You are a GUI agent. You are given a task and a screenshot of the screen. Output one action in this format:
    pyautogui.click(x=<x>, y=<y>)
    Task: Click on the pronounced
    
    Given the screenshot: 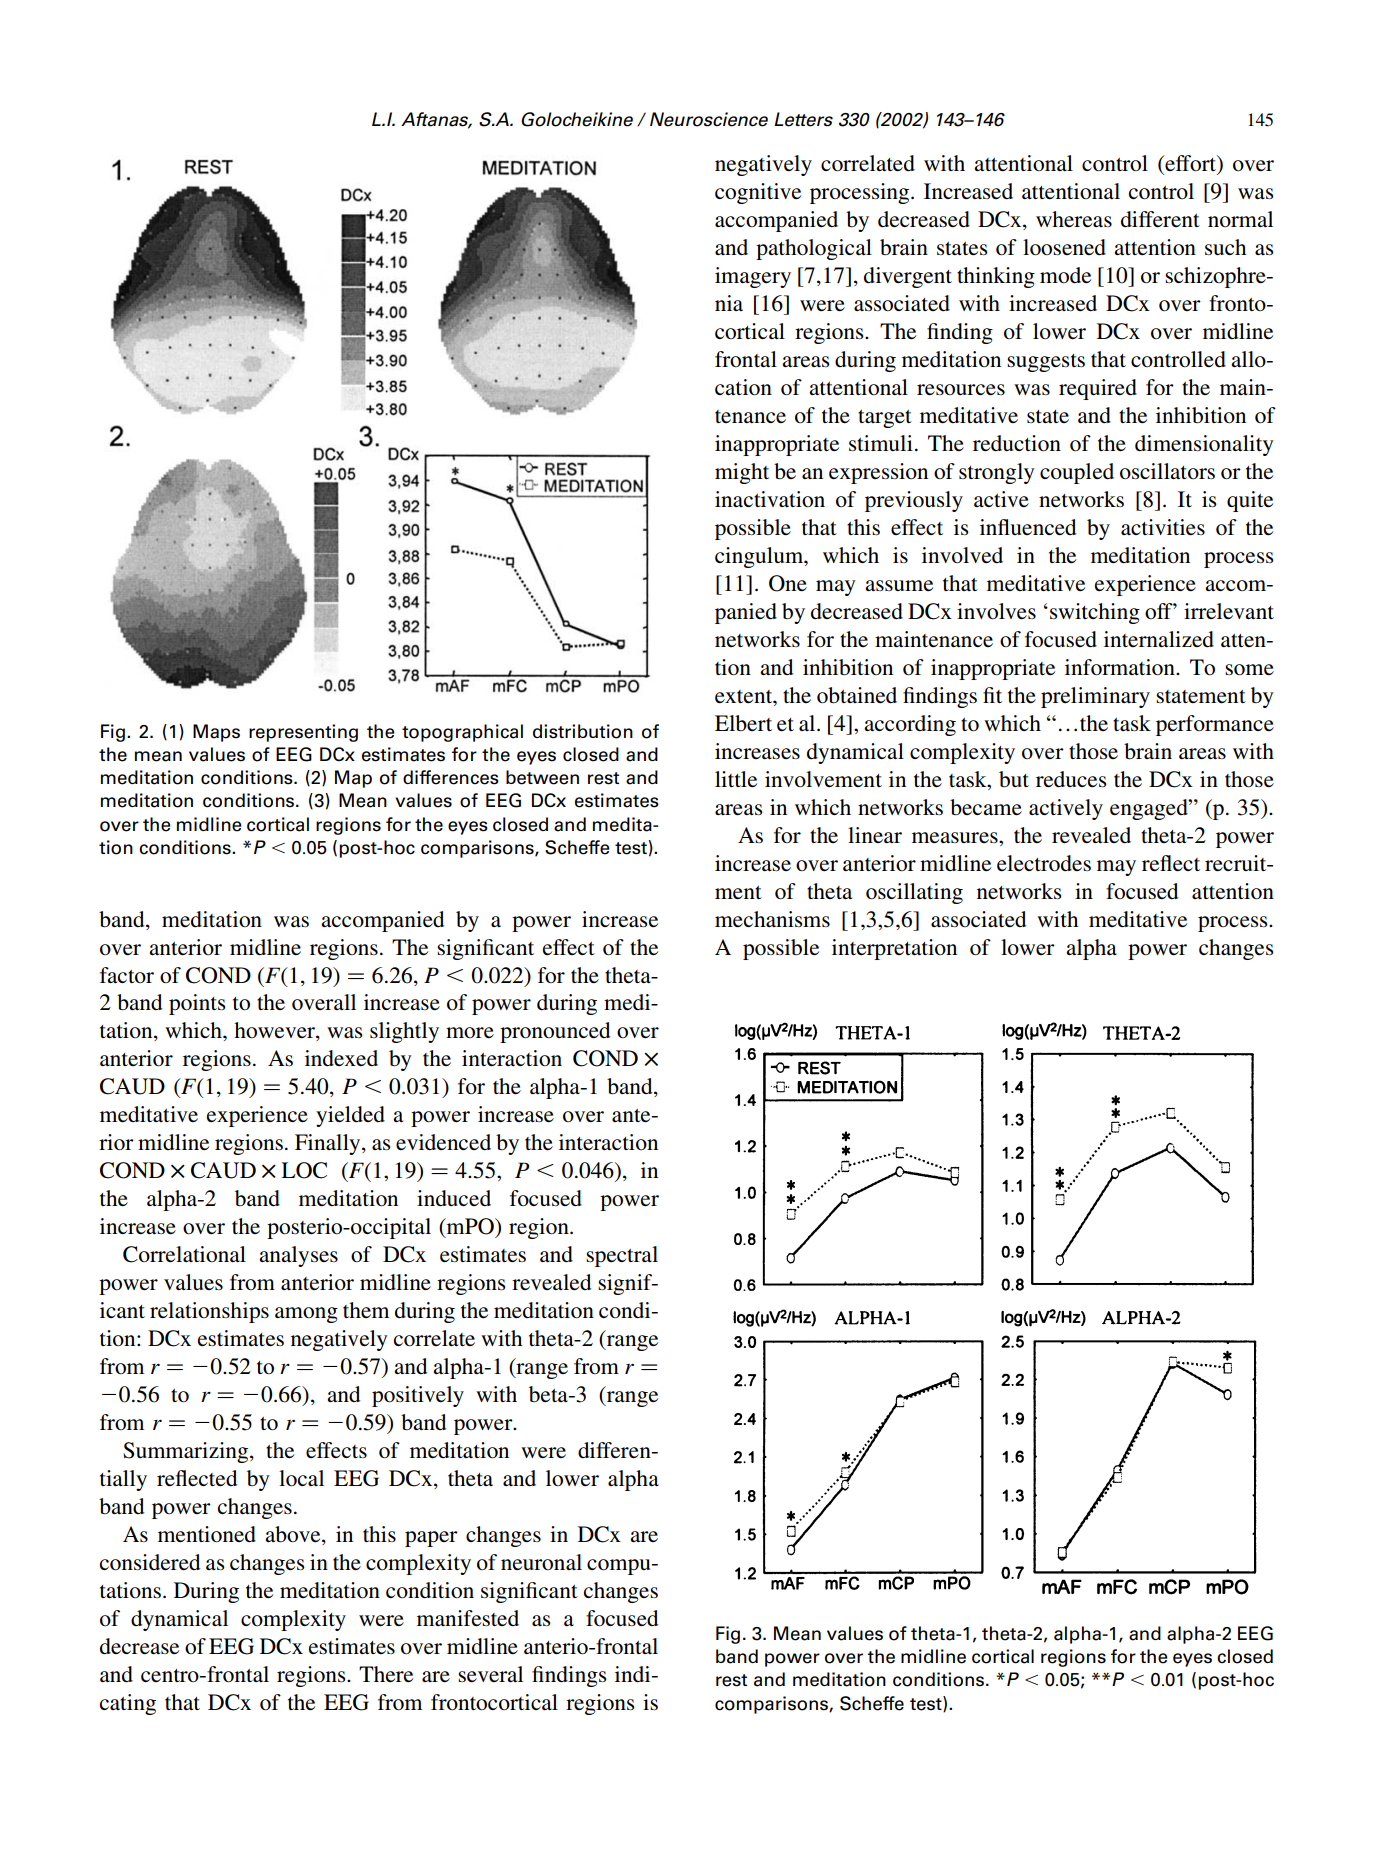 What is the action you would take?
    pyautogui.click(x=555, y=1032)
